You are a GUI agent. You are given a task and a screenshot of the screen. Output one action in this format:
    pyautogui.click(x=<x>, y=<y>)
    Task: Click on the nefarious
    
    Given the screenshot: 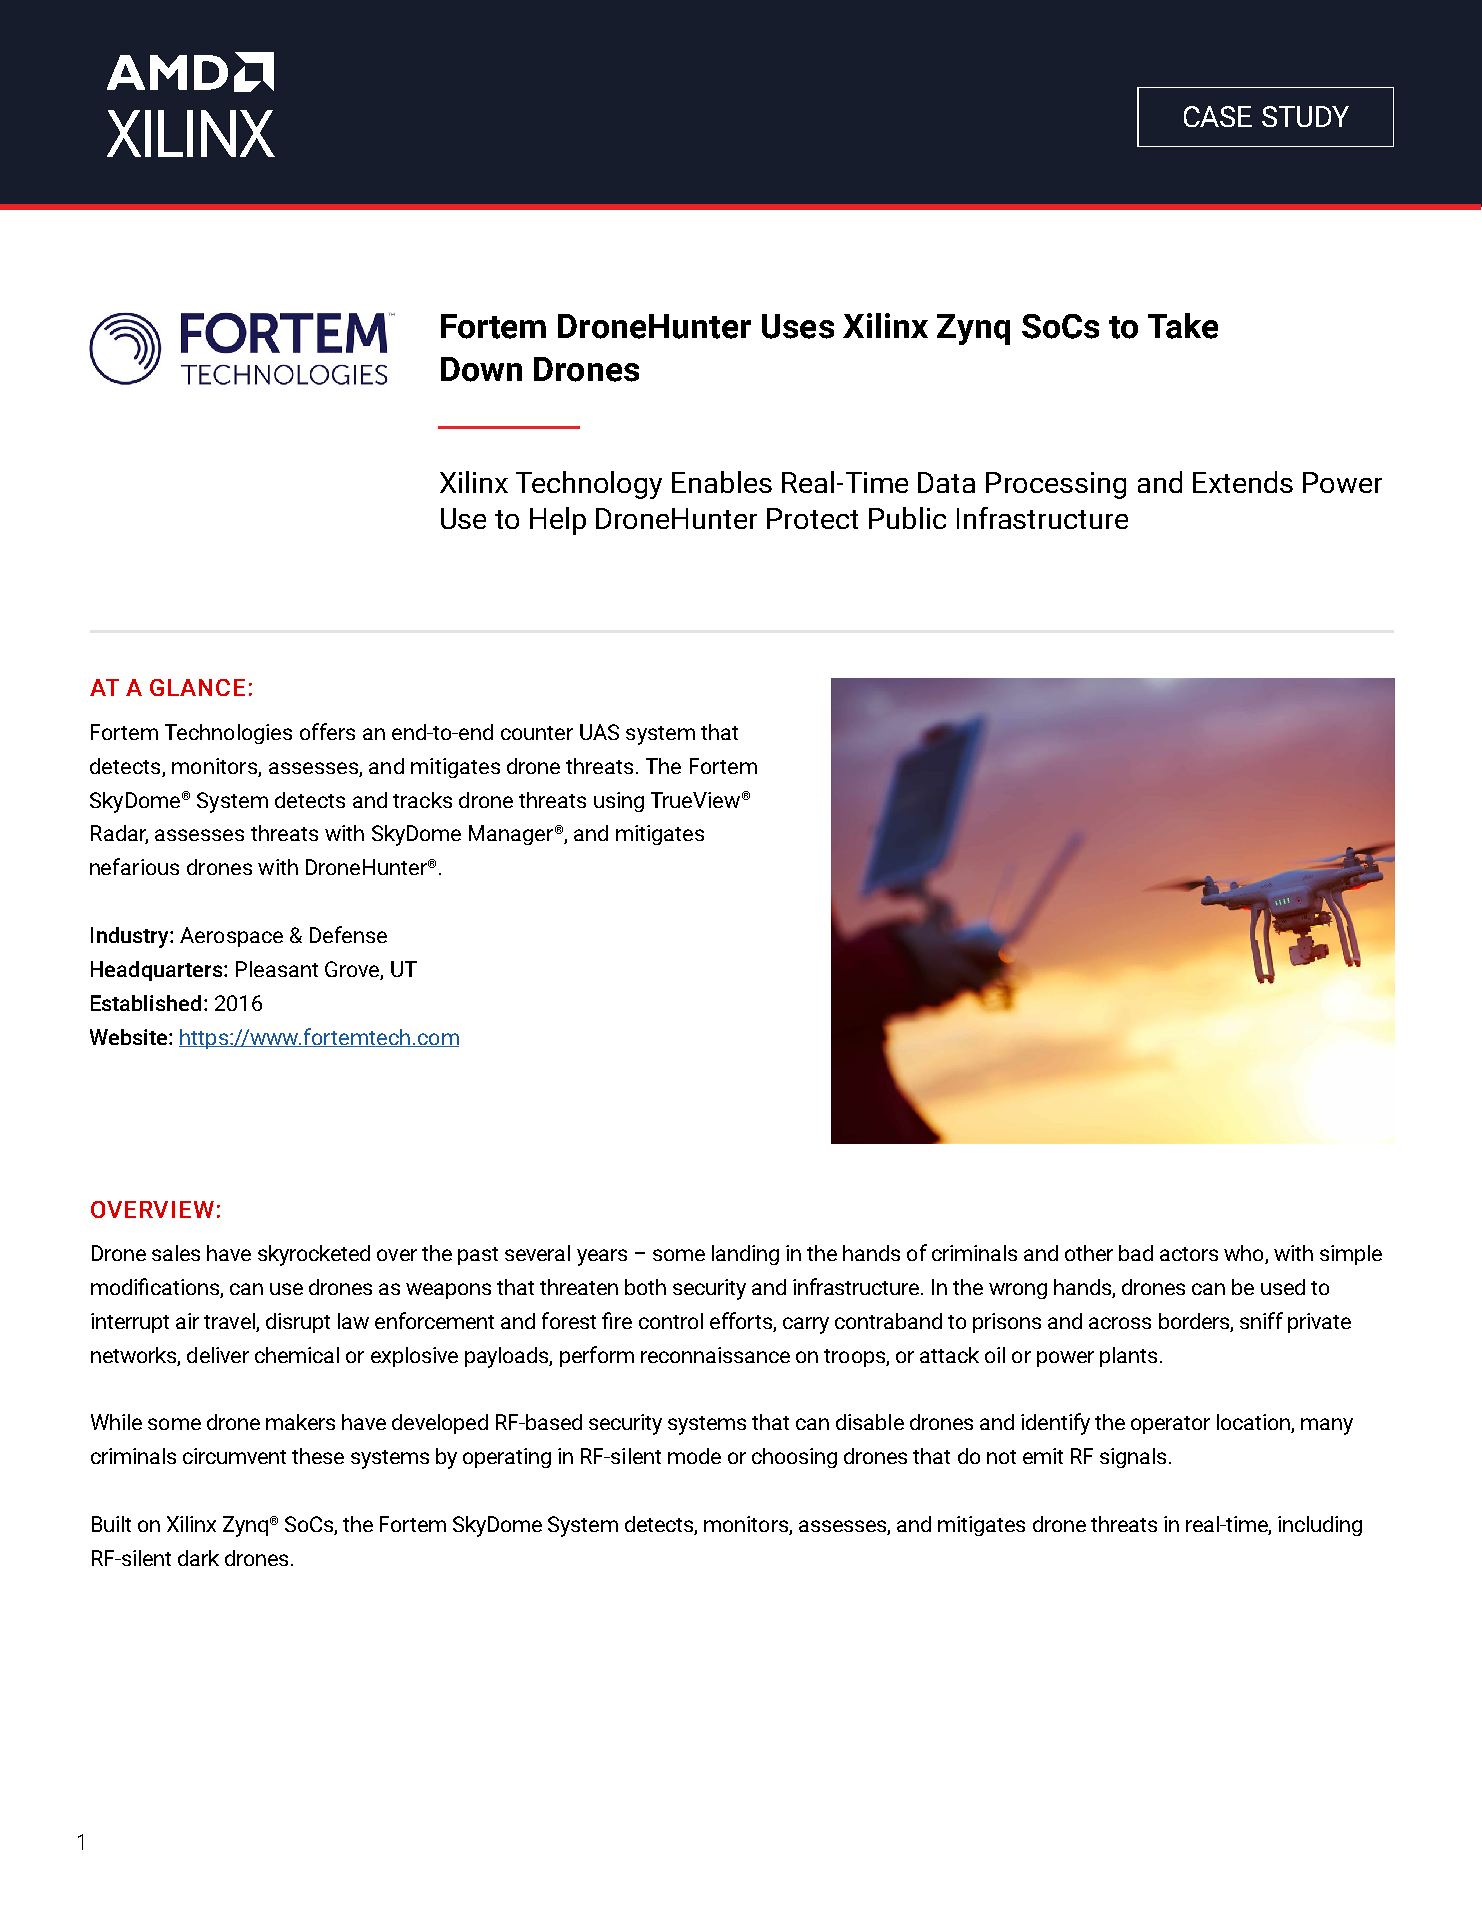 What is the action you would take?
    pyautogui.click(x=134, y=866)
